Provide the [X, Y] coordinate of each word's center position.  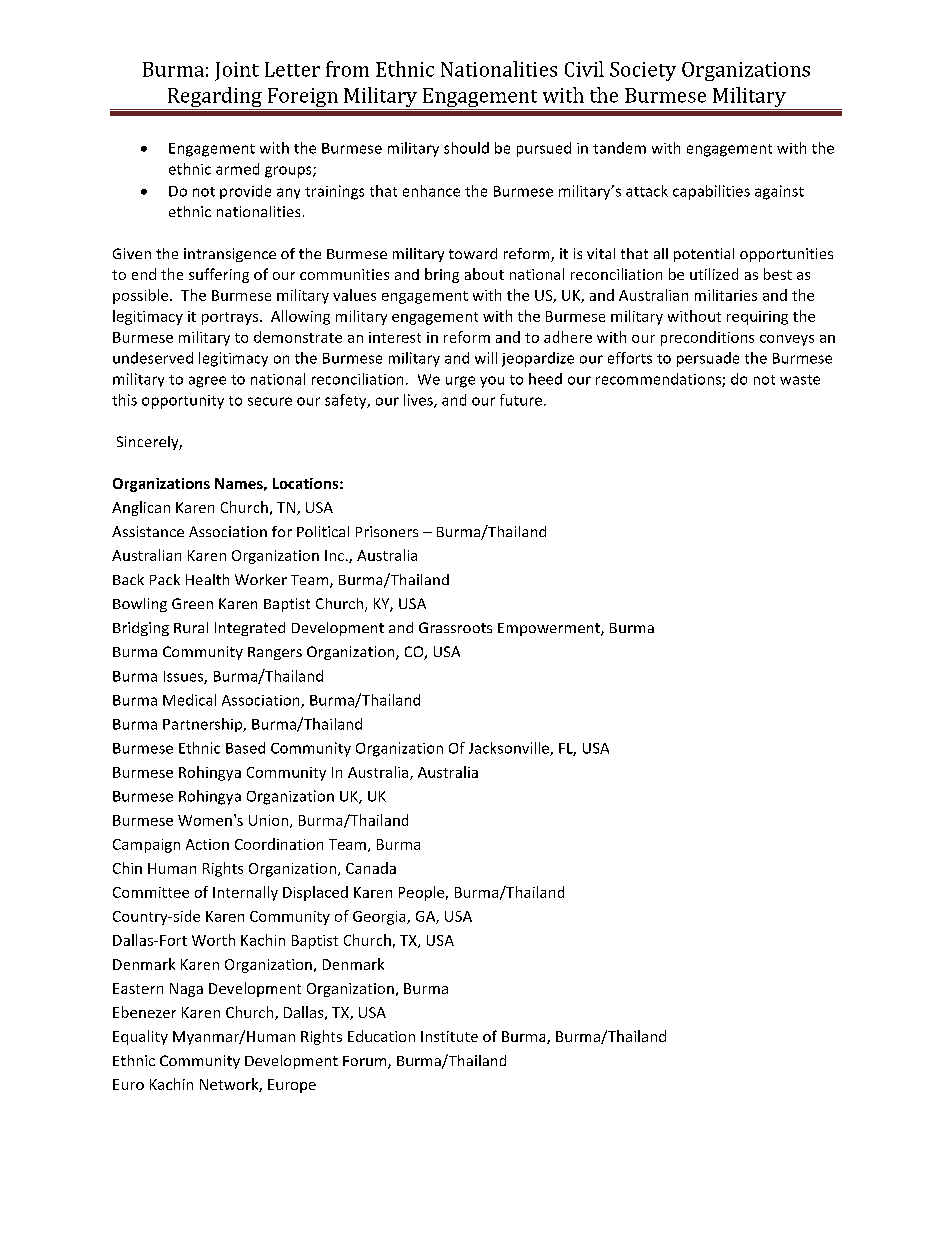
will [486, 358]
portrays [231, 318]
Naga [186, 990]
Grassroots [455, 627]
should [466, 148]
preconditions [707, 338]
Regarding [214, 98]
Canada [371, 868]
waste [800, 380]
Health [207, 579]
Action [207, 844]
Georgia [380, 918]
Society [643, 71]
